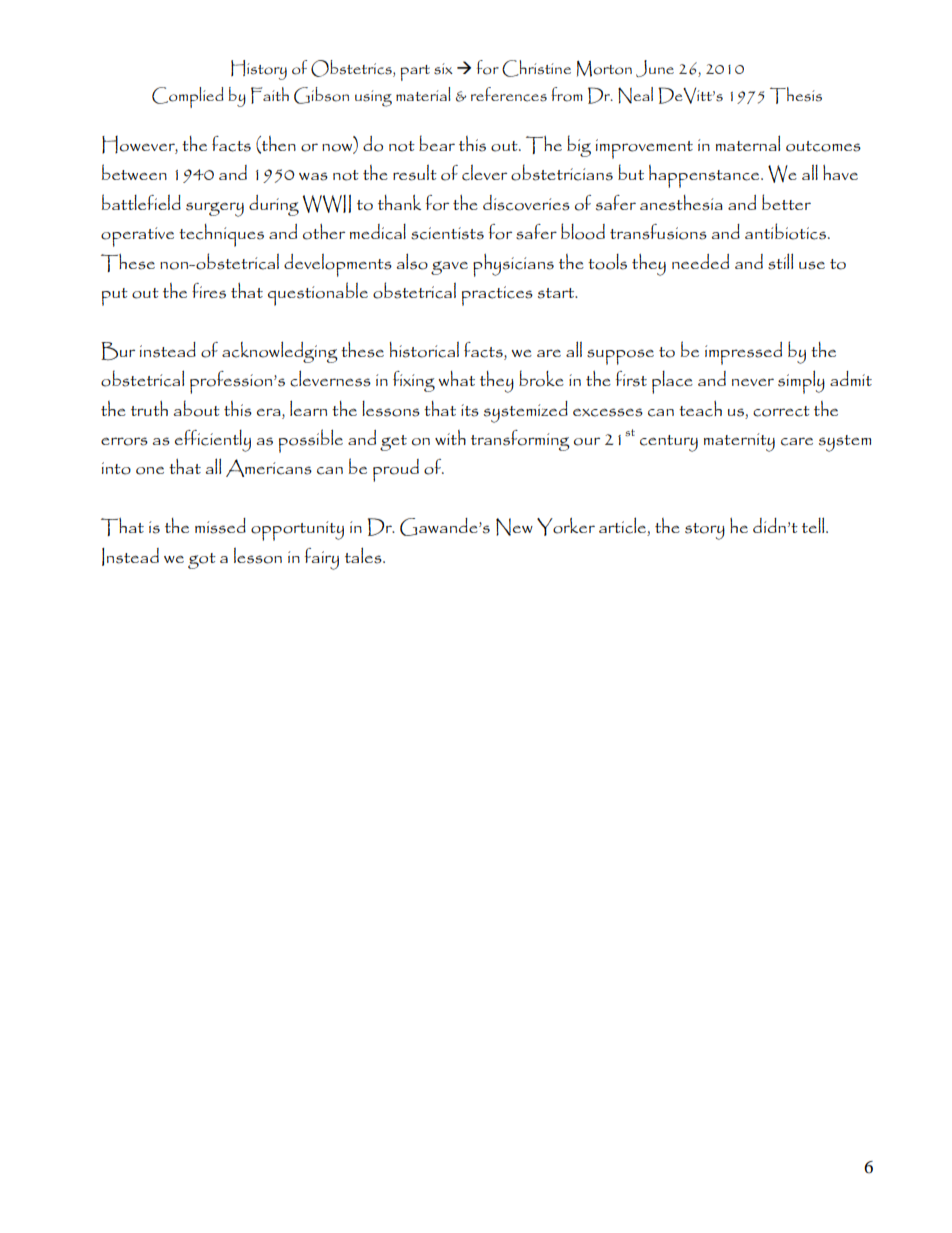 The height and width of the document is (1233, 952). I want to click on Thesis, so click(796, 95).
